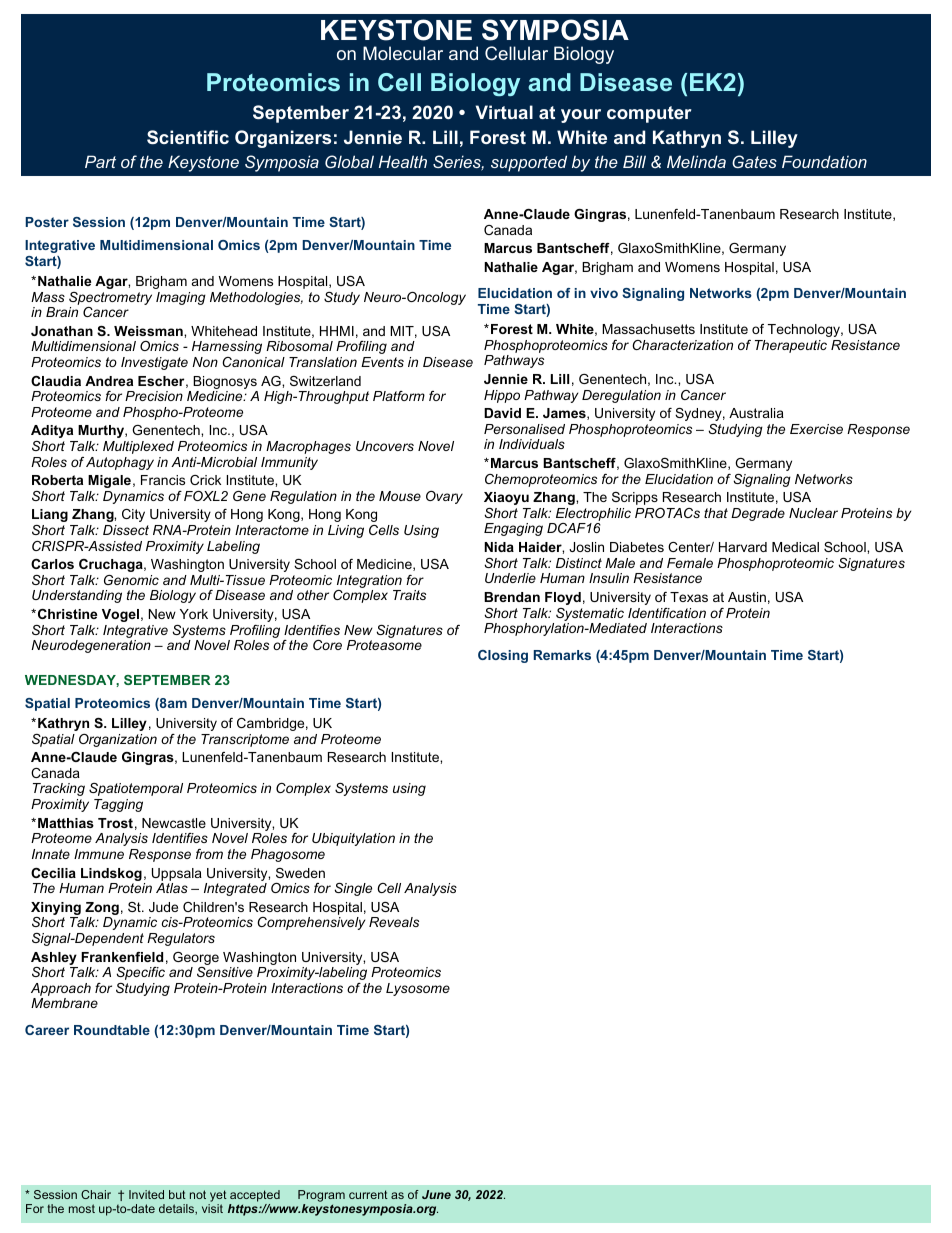  What do you see at coordinates (747, 597) in the screenshot?
I see `Austin` at bounding box center [747, 597].
